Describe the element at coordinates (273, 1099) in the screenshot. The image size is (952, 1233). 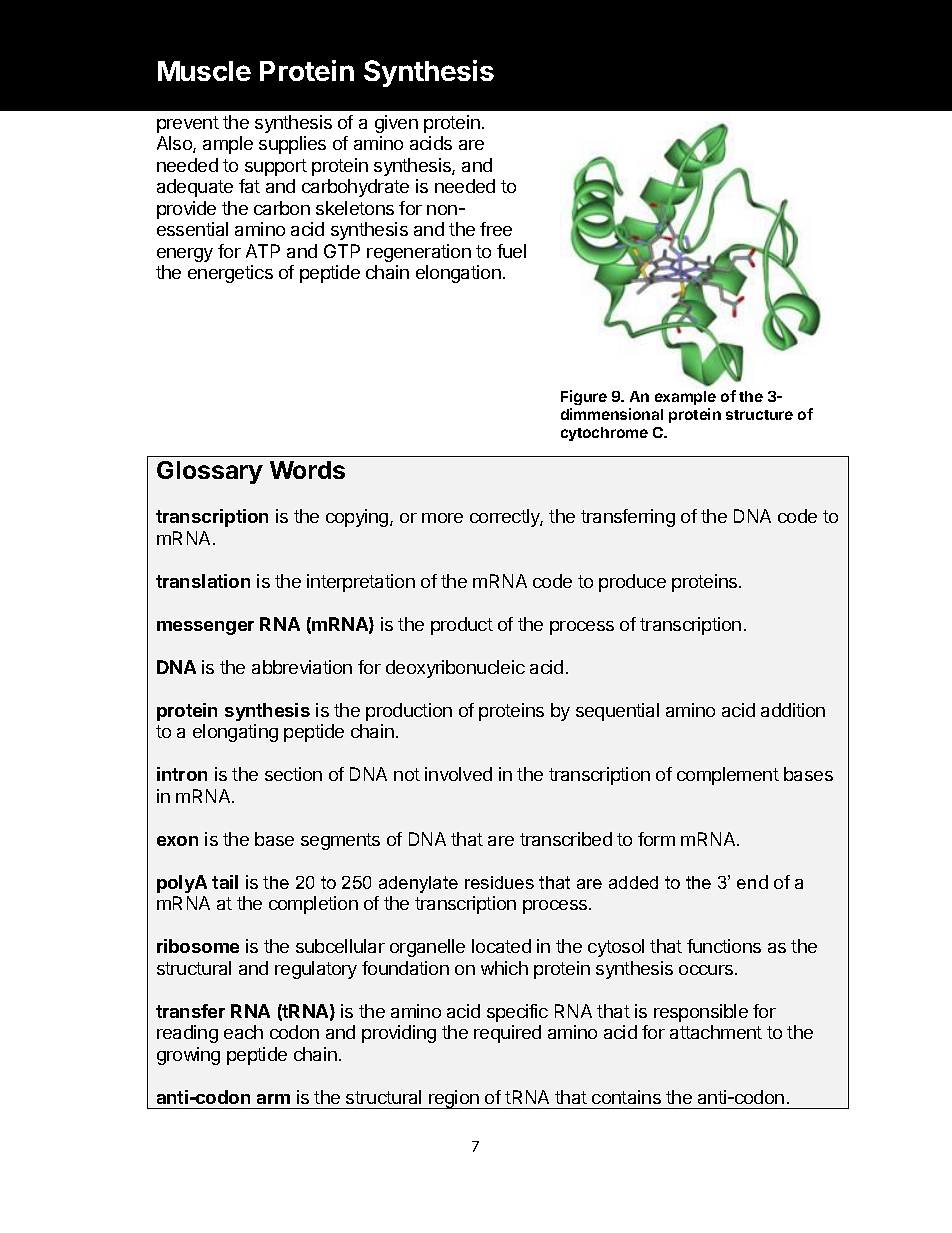
I see `arm` at that location.
